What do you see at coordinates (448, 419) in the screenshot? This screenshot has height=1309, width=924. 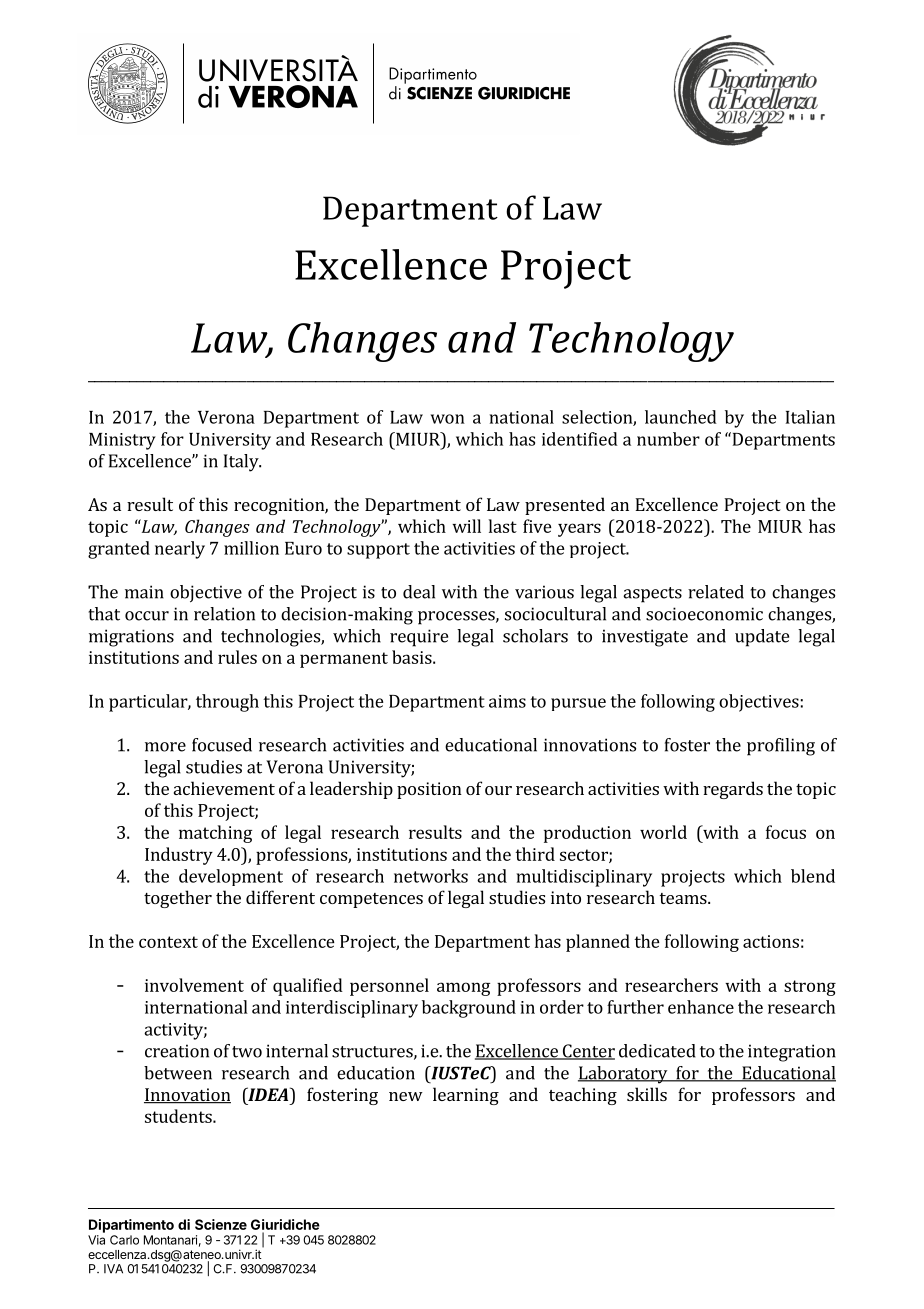 I see `won` at bounding box center [448, 419].
